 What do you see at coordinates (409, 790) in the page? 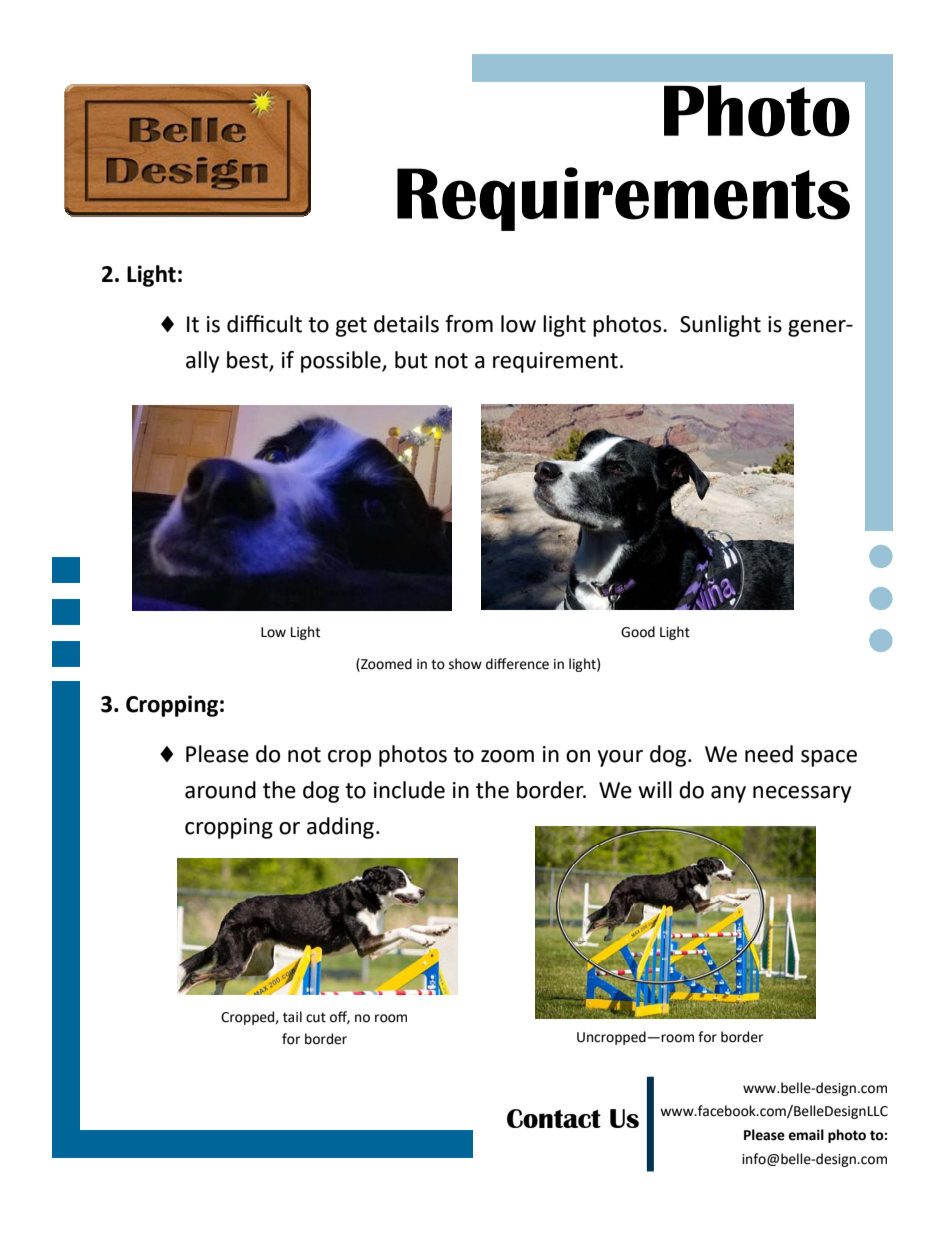
I see `include` at bounding box center [409, 790].
